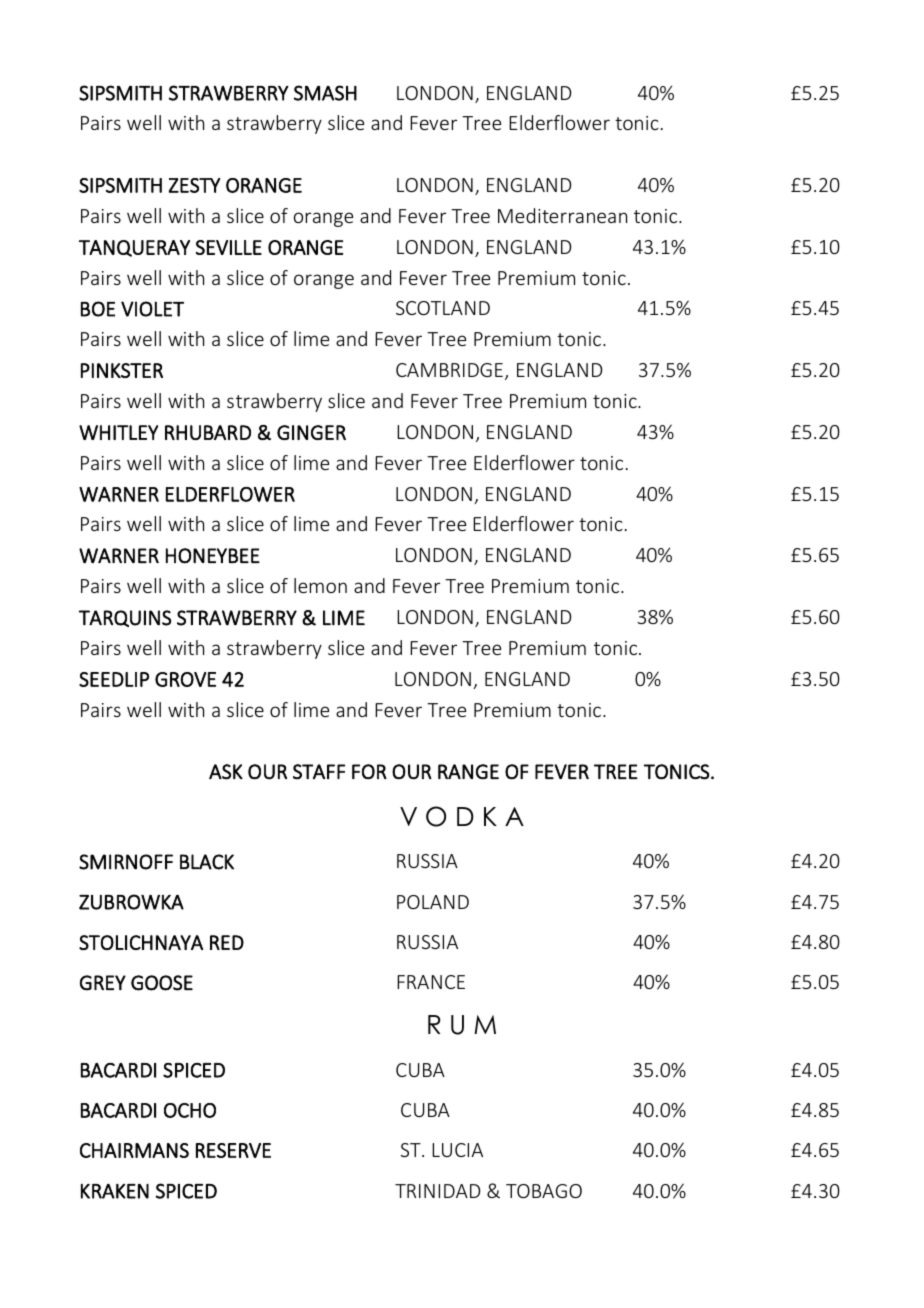 The image size is (924, 1308). Describe the element at coordinates (126, 862) in the screenshot. I see `SMIRNOFF` at that location.
